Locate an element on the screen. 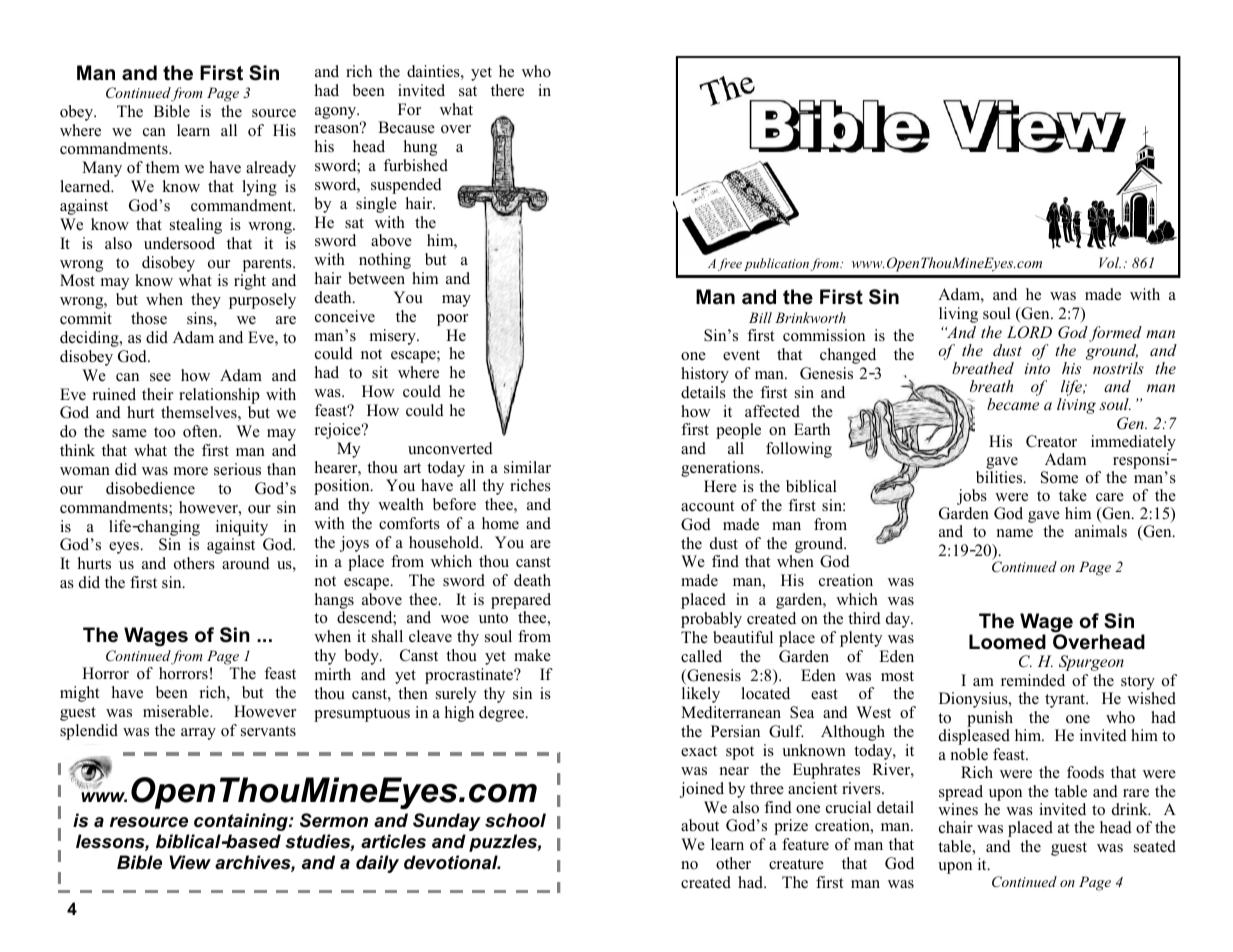  about is located at coordinates (700, 825).
